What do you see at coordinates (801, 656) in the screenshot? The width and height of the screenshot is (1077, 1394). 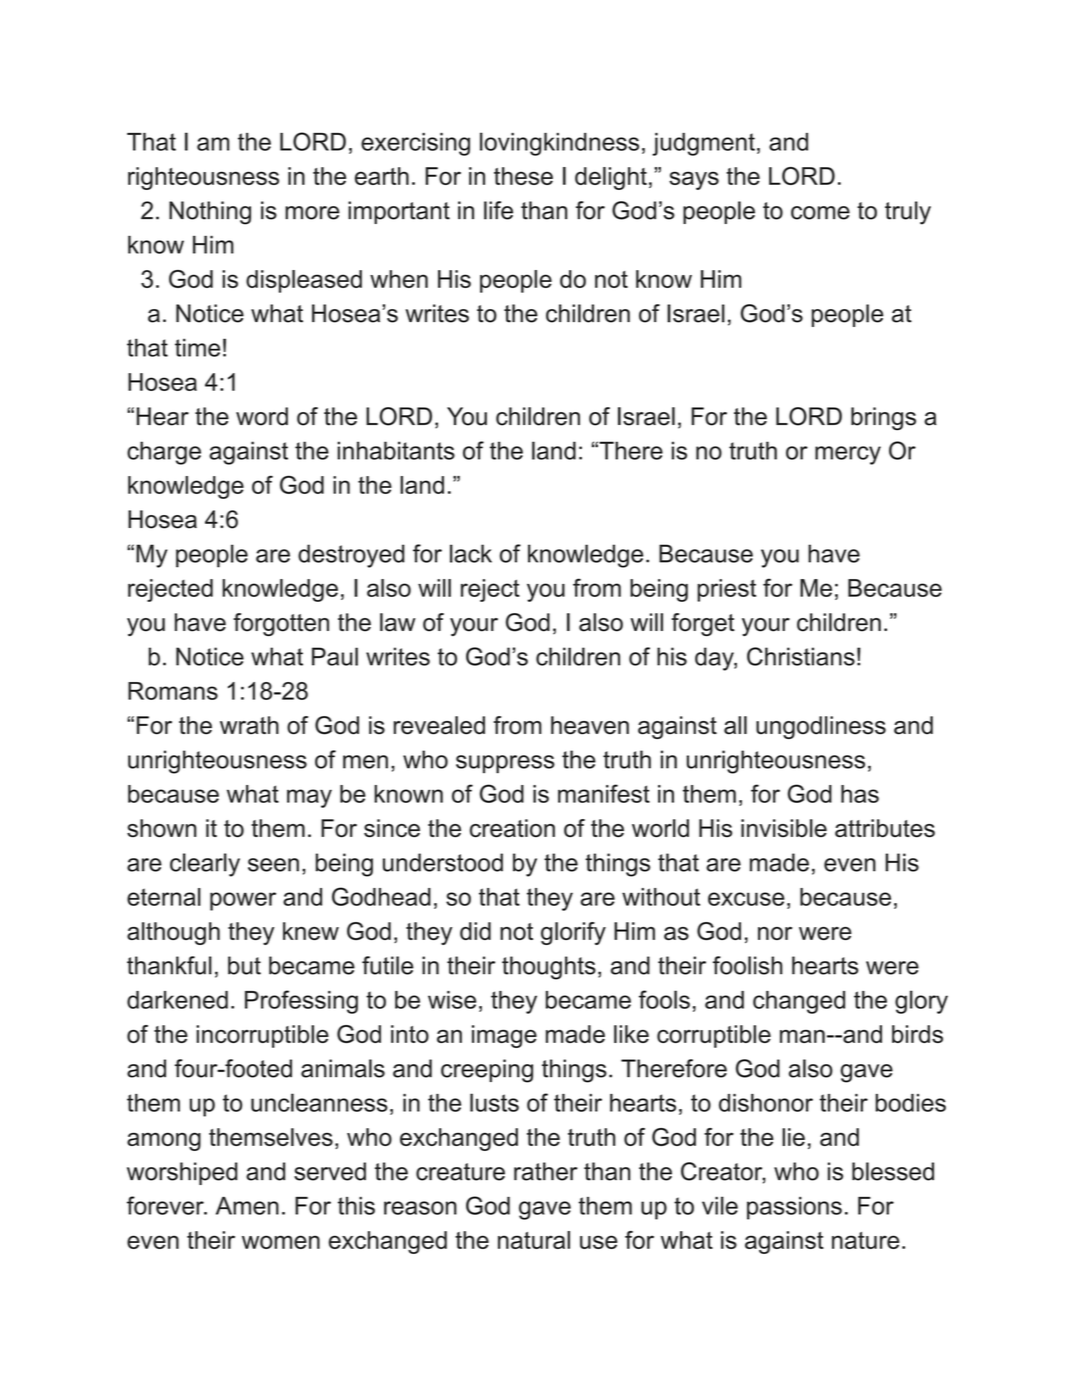 I see `Christians` at bounding box center [801, 656].
